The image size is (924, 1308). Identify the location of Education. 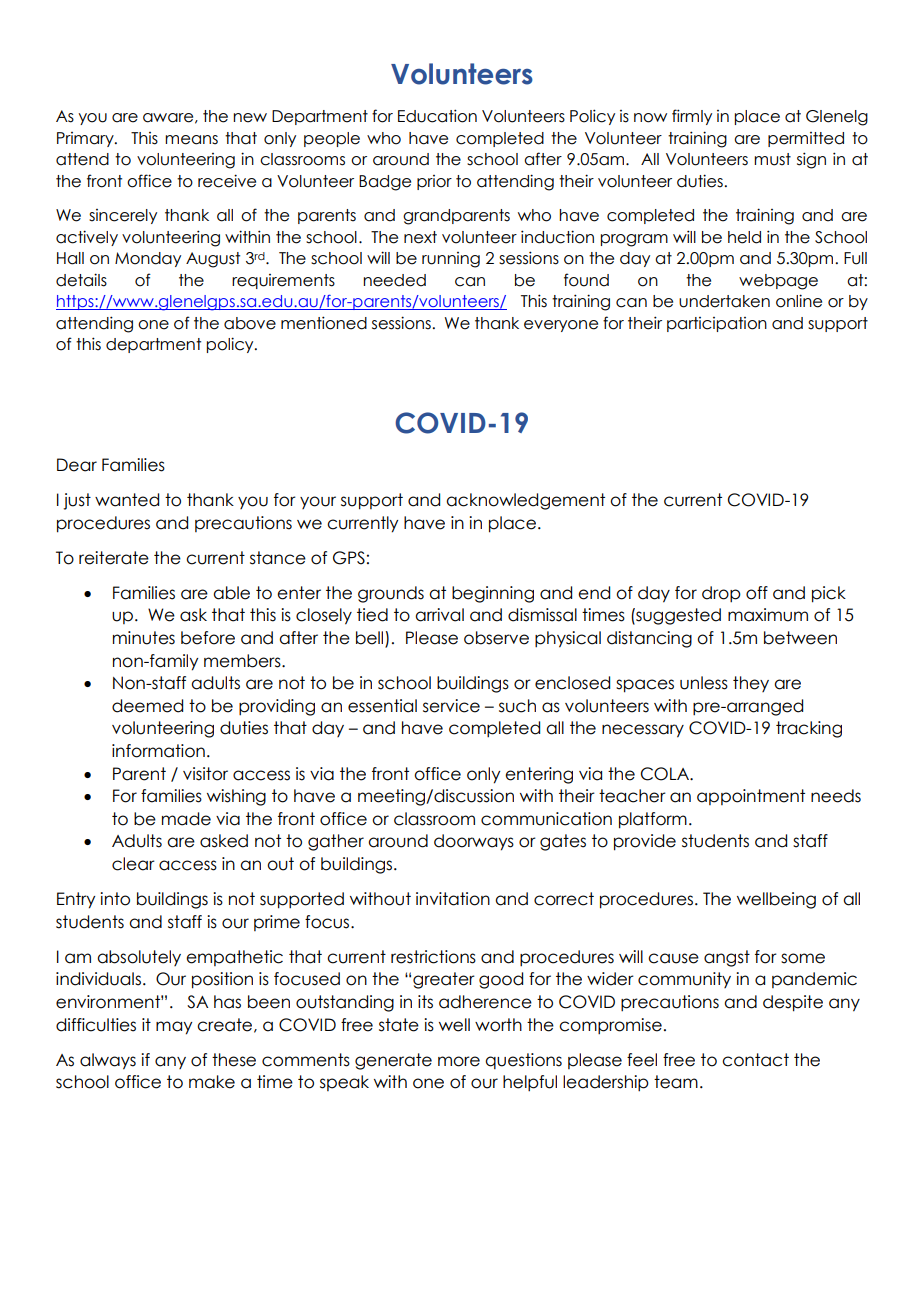
(437, 116).
